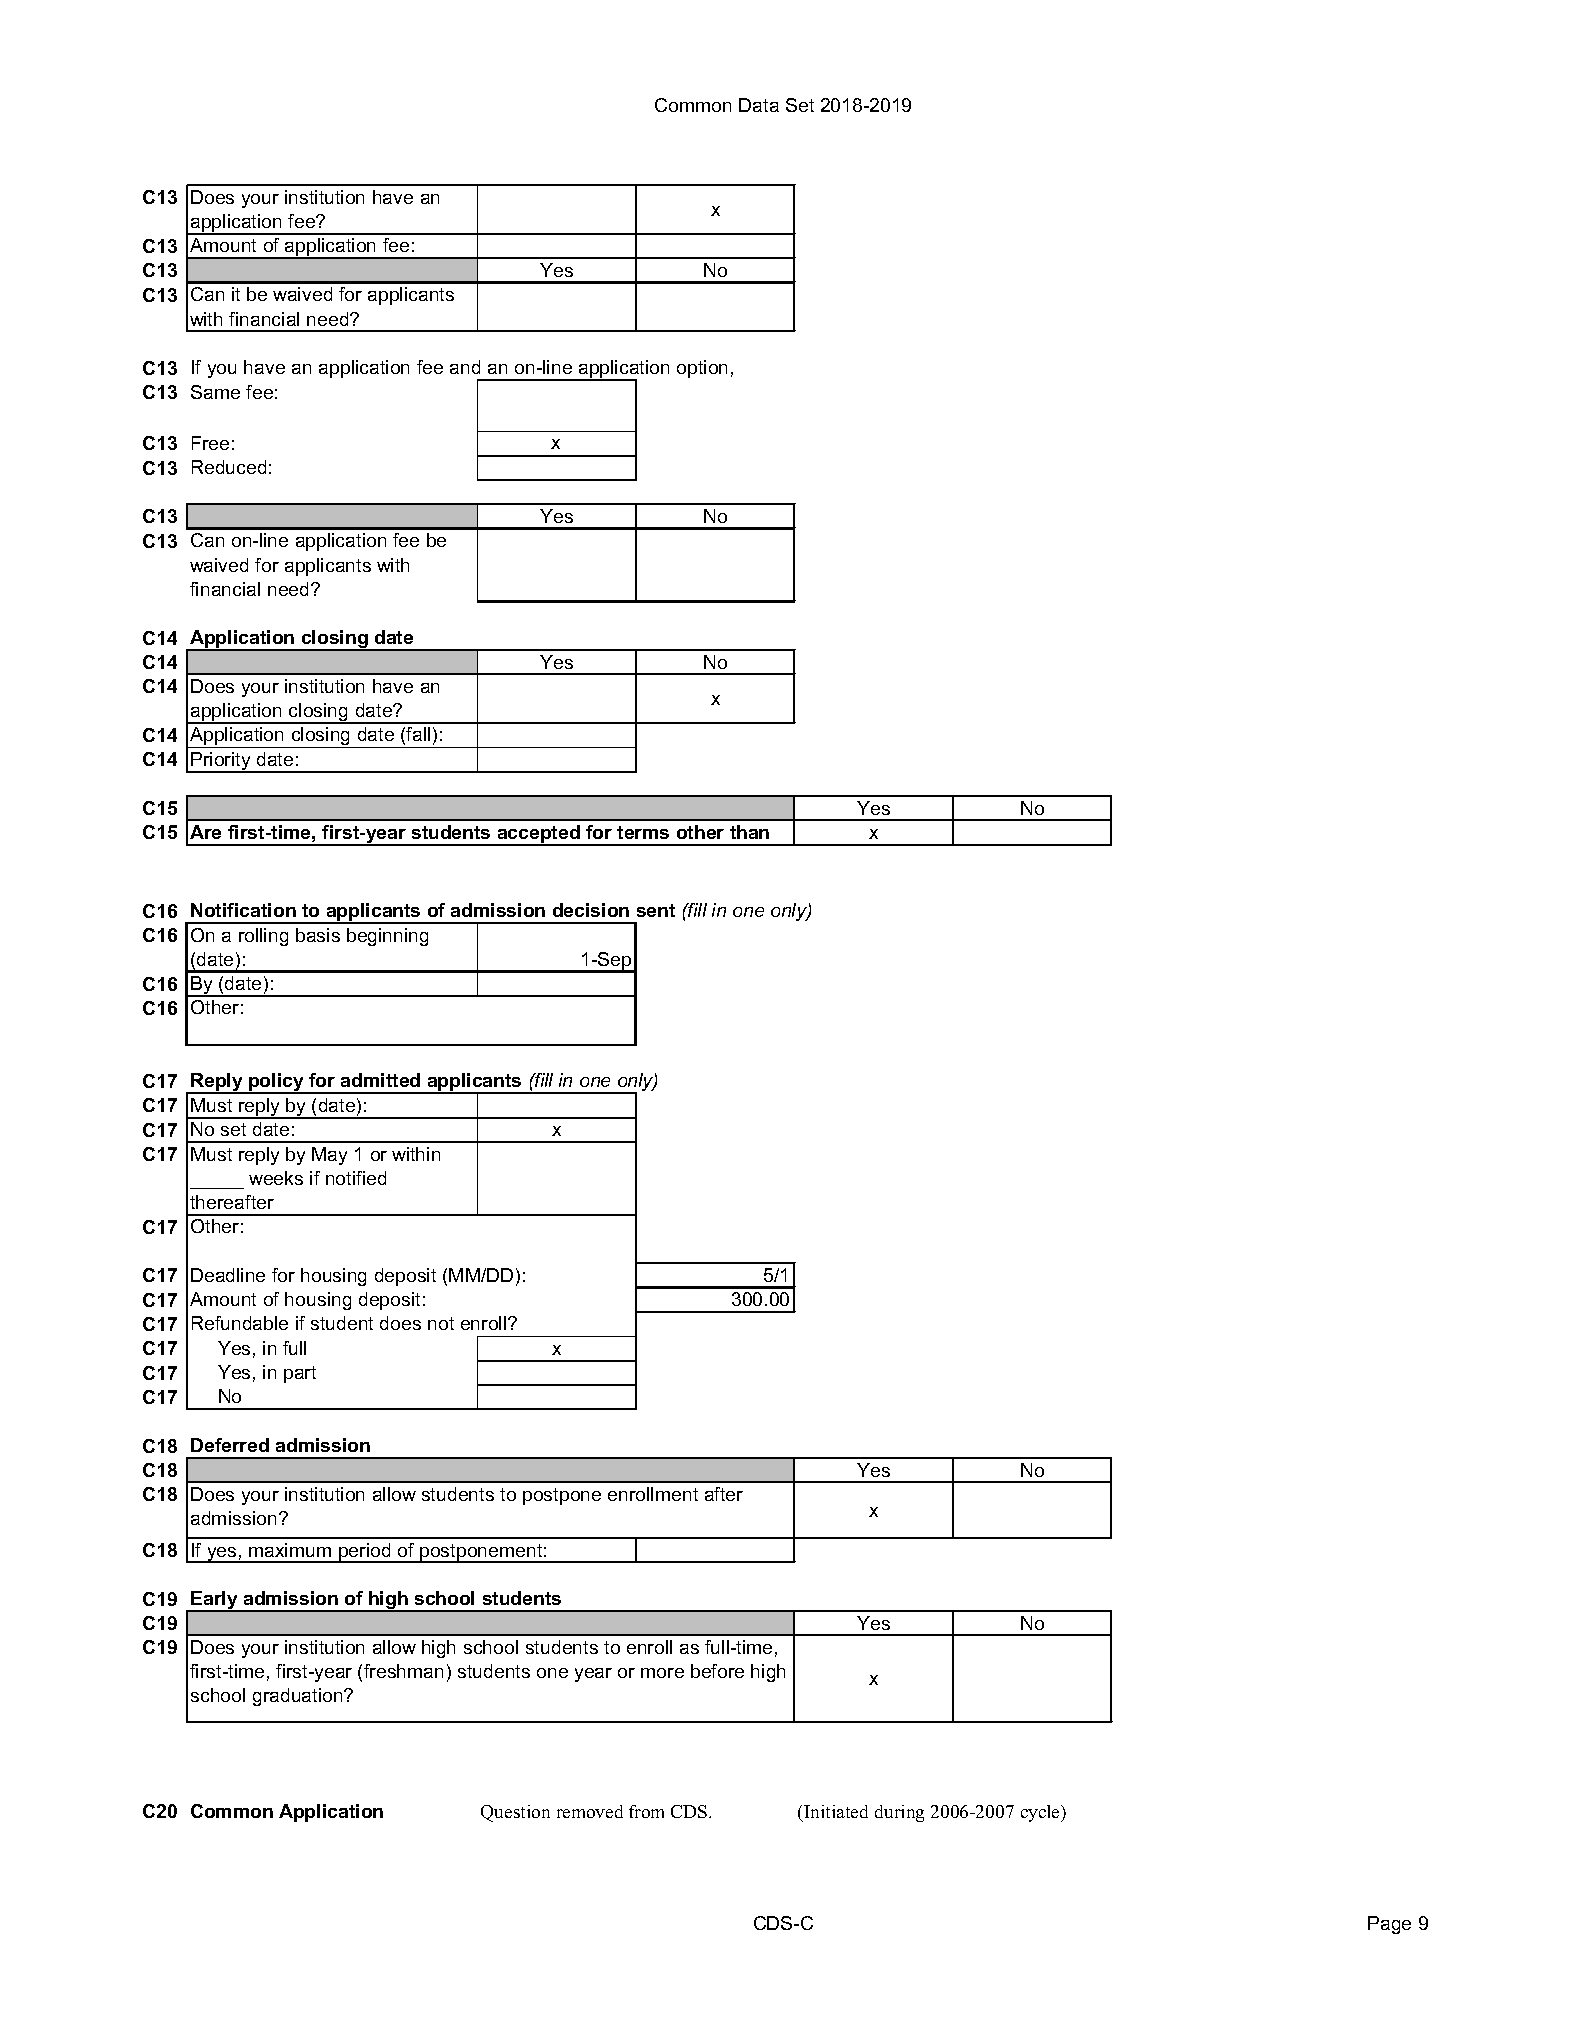  Describe the element at coordinates (465, 367) in the screenshot. I see `and` at that location.
